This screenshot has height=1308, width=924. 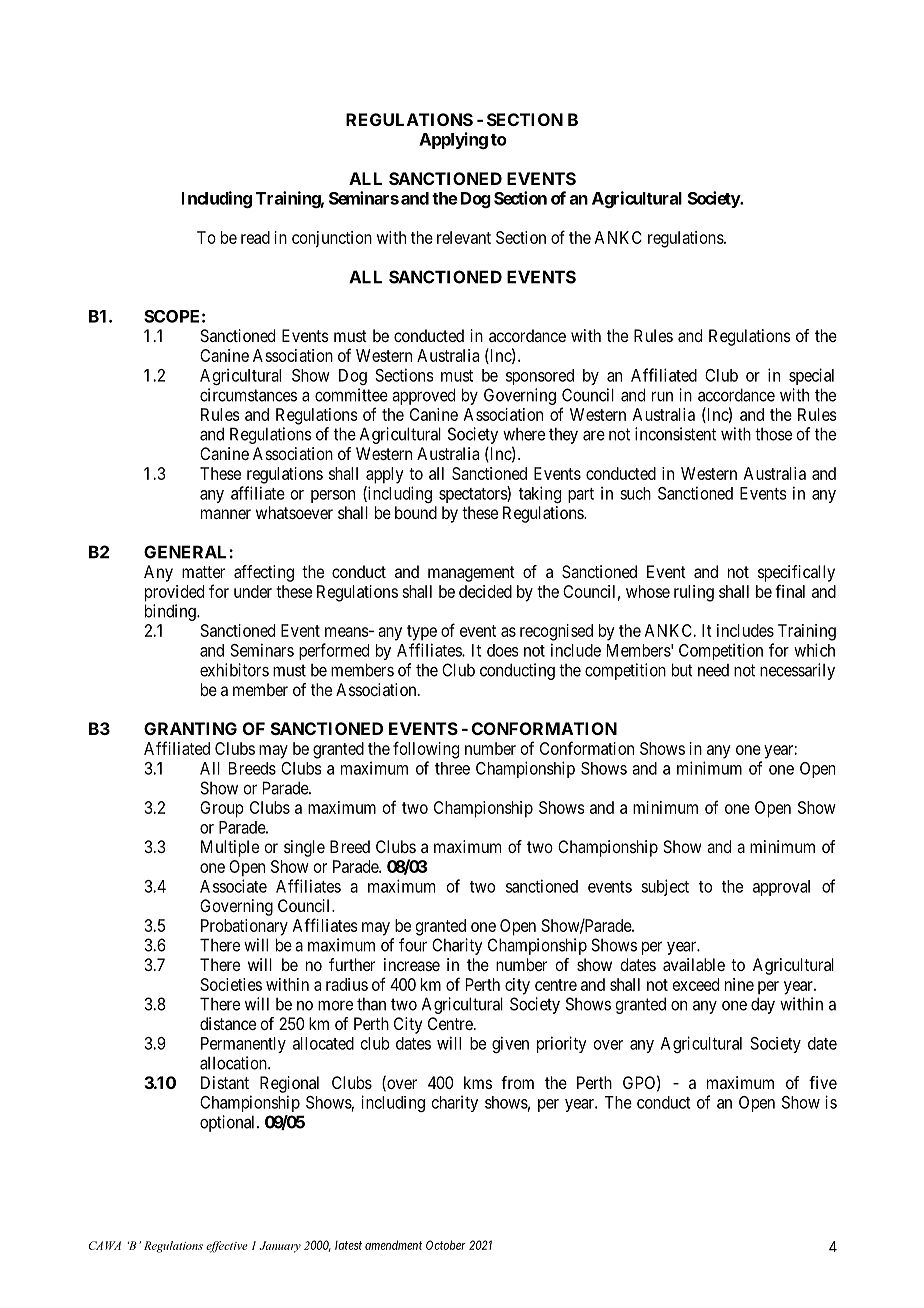 What do you see at coordinates (464, 237) in the screenshot?
I see `relevant` at bounding box center [464, 237].
